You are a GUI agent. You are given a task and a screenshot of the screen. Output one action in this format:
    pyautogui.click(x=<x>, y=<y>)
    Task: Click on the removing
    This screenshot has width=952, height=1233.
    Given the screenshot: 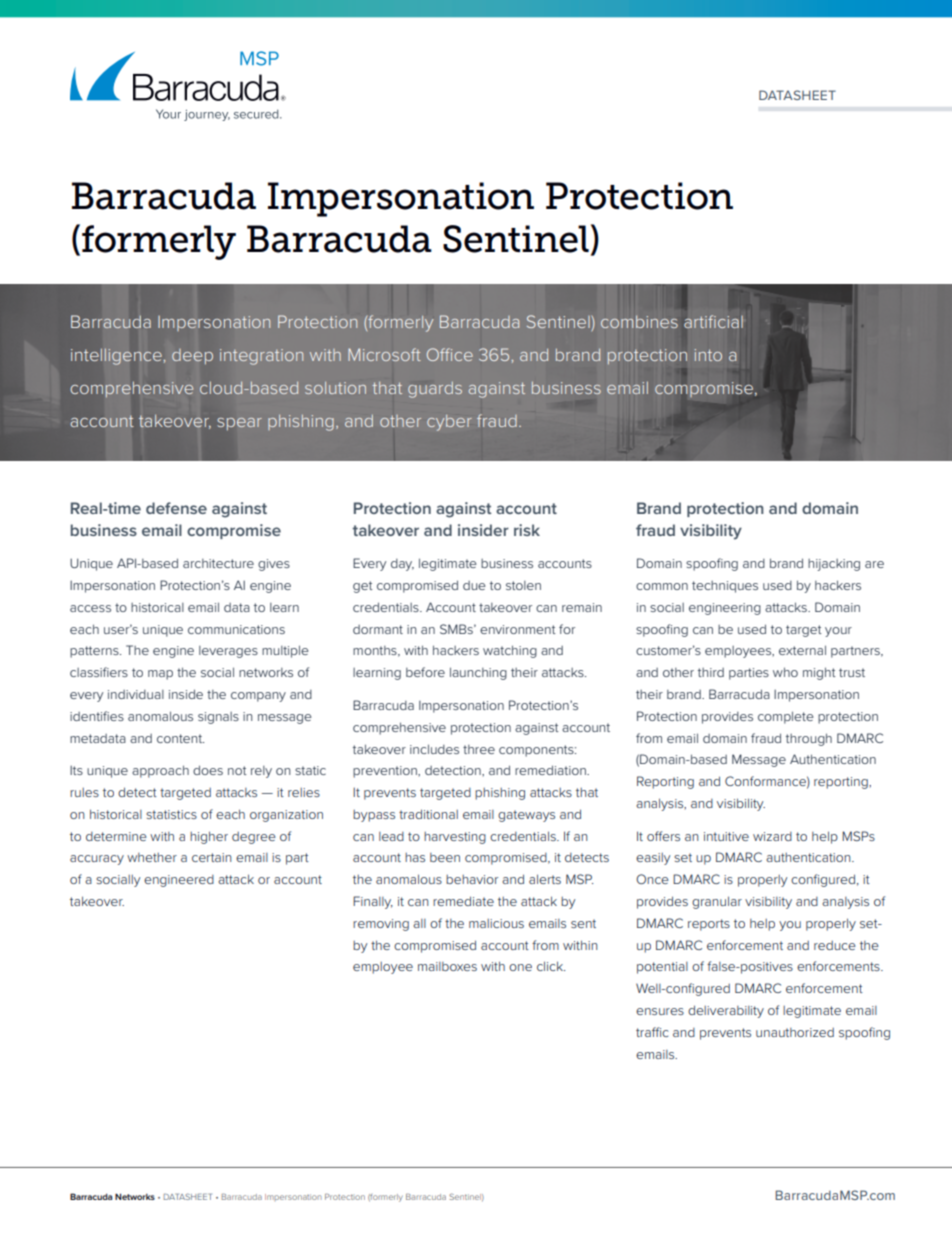 What is the action you would take?
    pyautogui.click(x=381, y=925)
